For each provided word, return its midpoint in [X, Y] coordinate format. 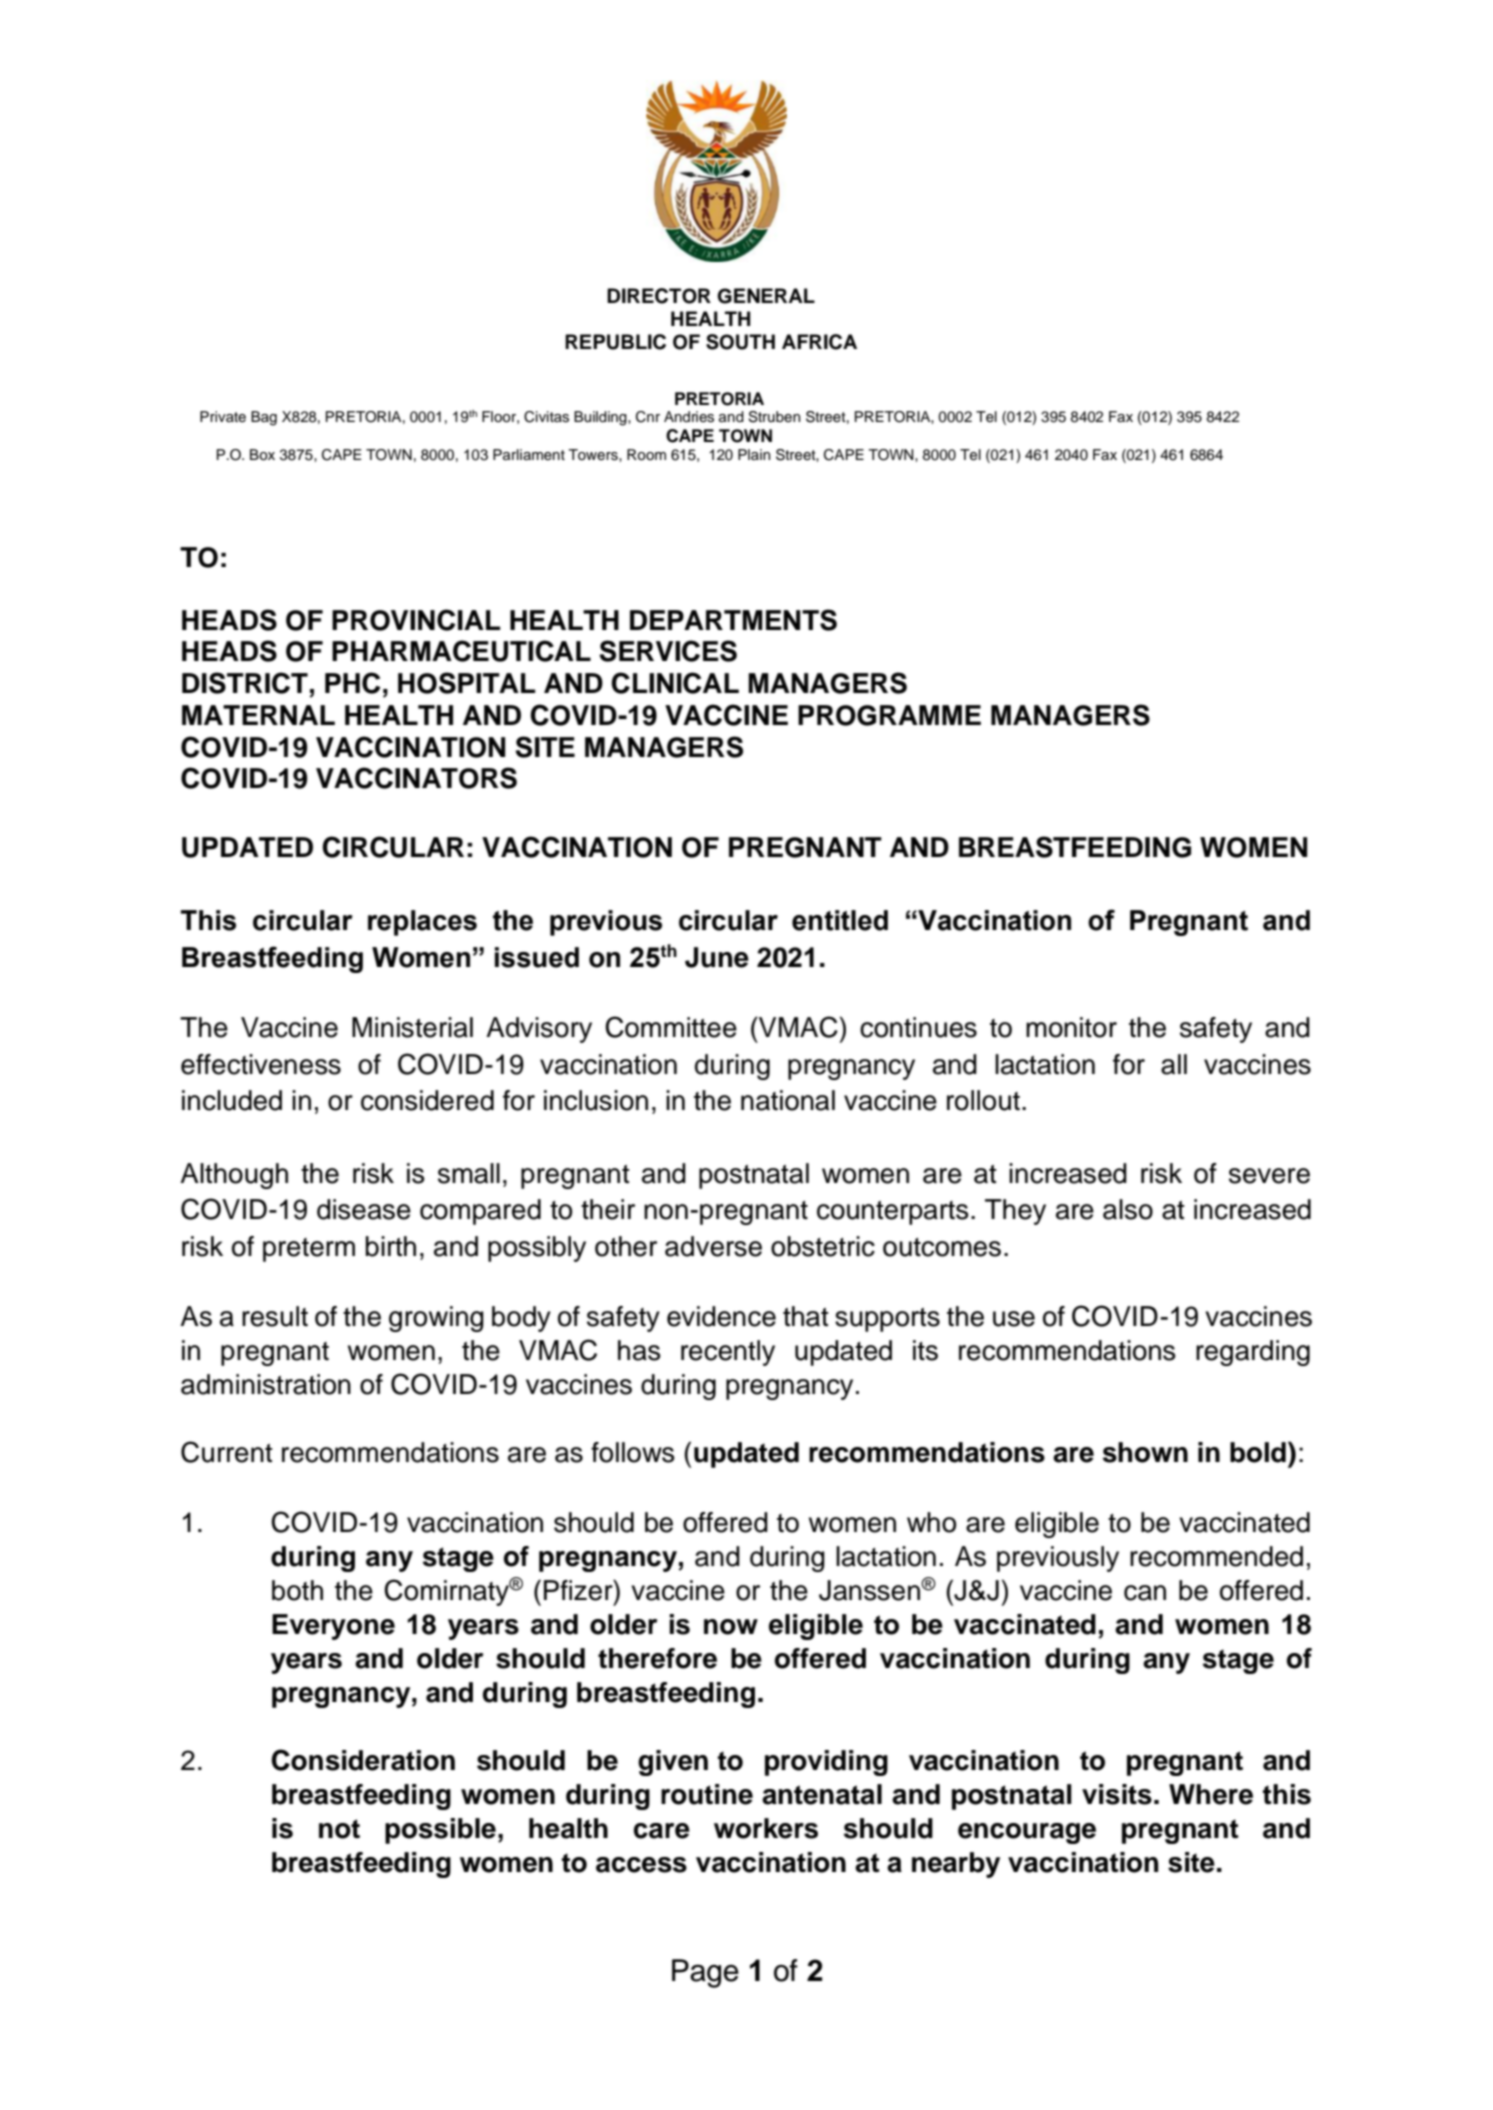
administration [266, 1384]
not [339, 1829]
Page [705, 1973]
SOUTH [740, 342]
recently [728, 1353]
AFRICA [819, 342]
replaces [422, 923]
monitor [1071, 1027]
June [717, 957]
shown [1145, 1452]
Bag [264, 418]
